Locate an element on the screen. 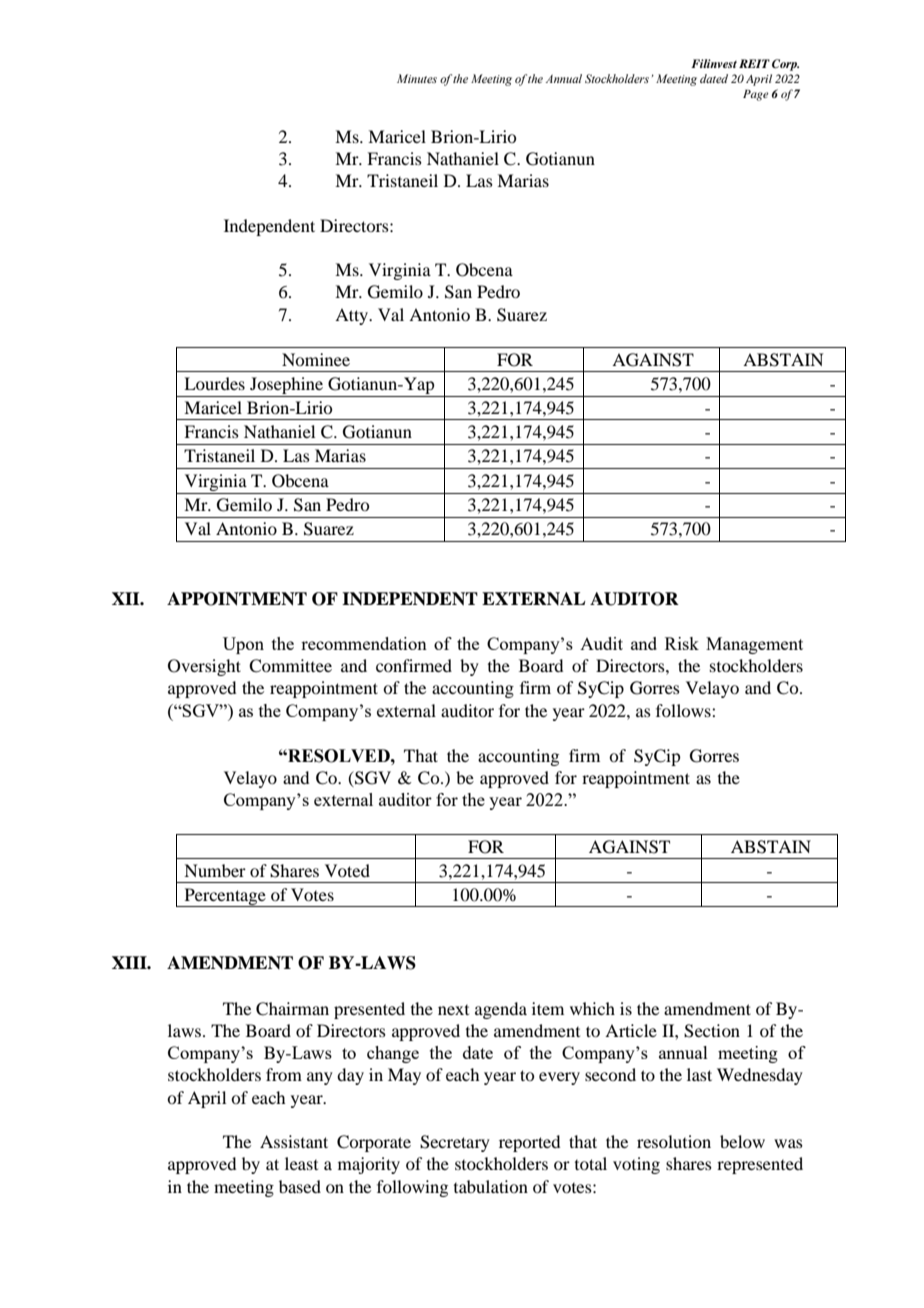 Image resolution: width=924 pixels, height=1308 pixels. Minutes is located at coordinates (417, 78).
